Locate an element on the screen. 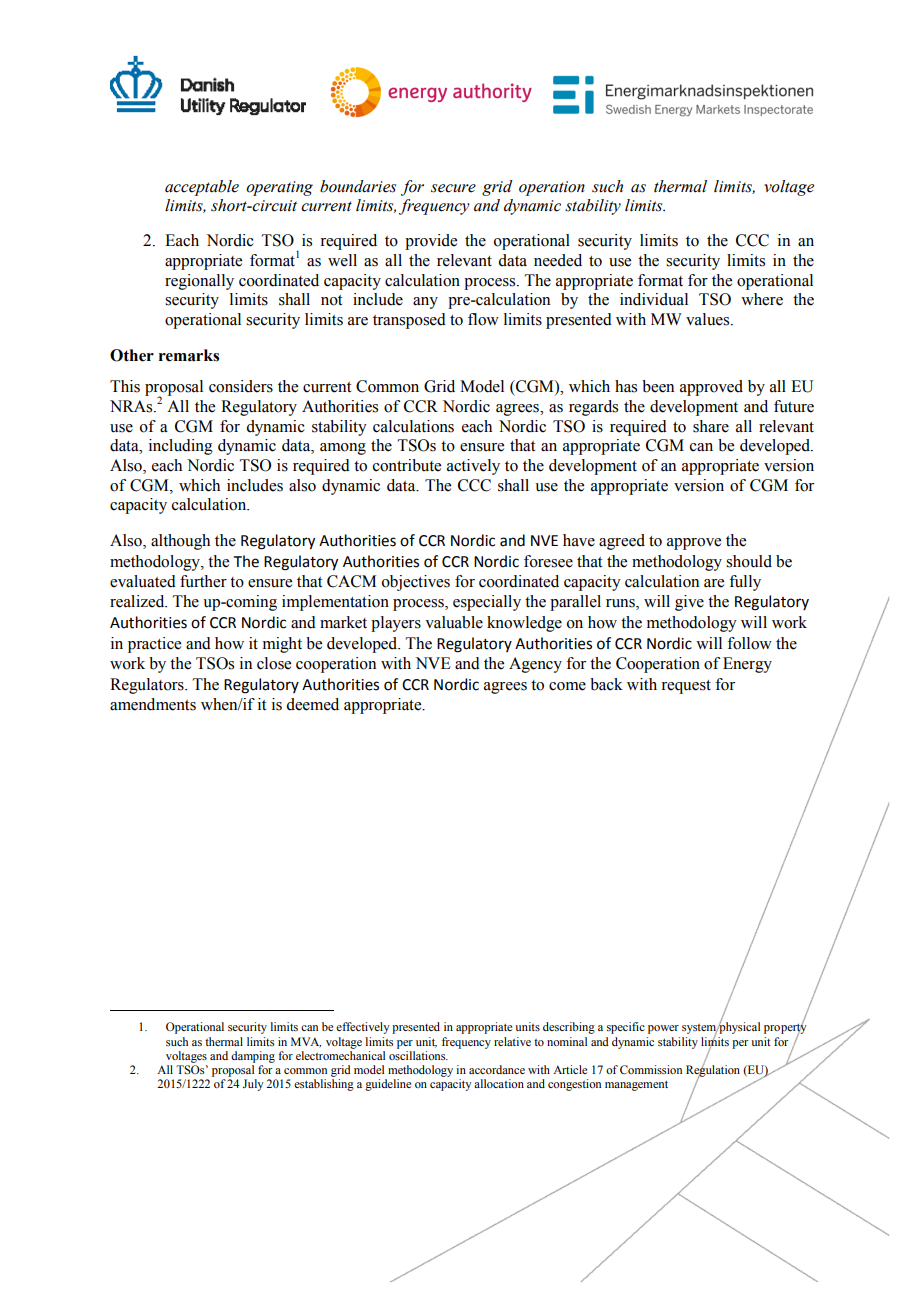  follow is located at coordinates (749, 643).
